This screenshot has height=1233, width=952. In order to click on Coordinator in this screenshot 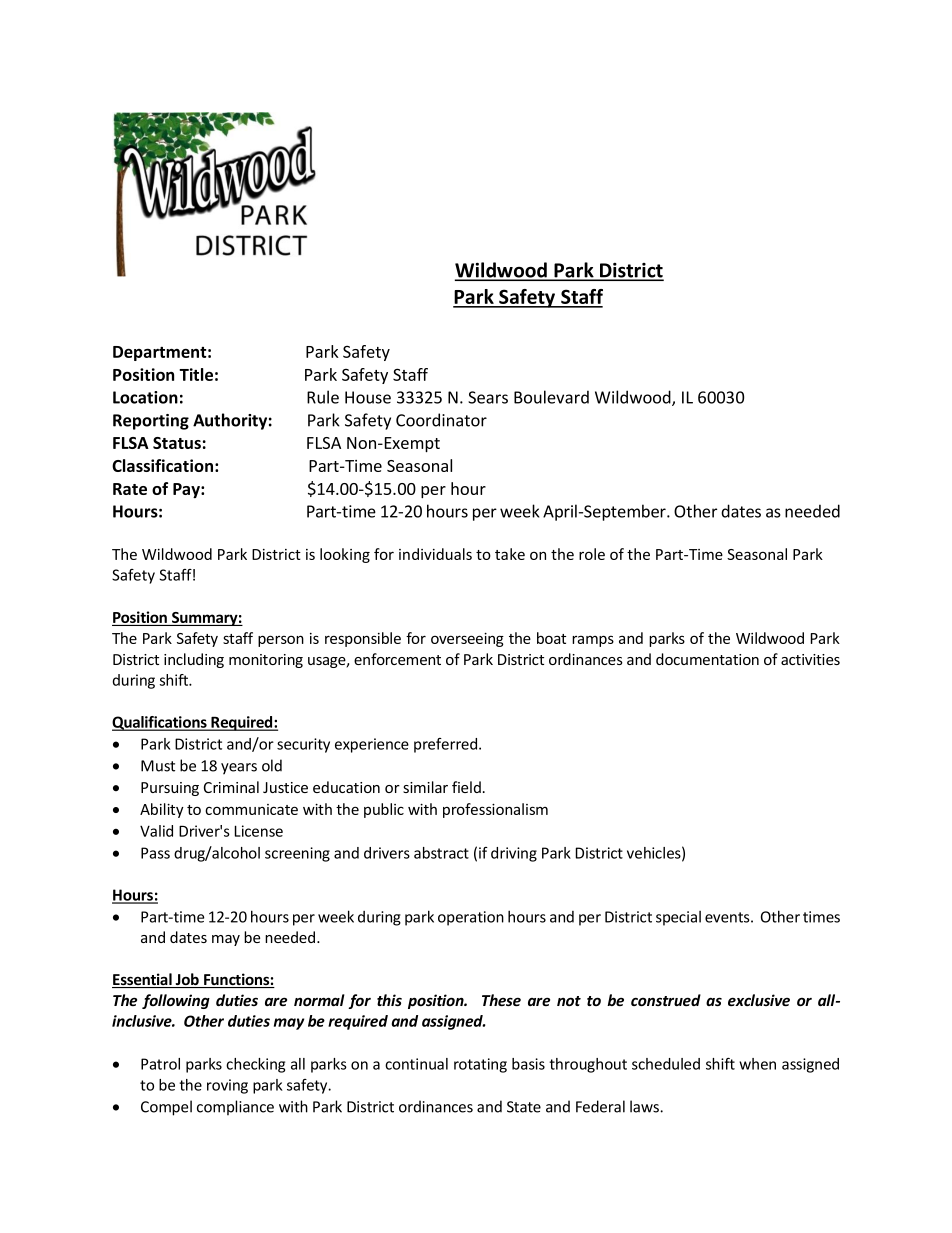, I will do `click(441, 420)`.
